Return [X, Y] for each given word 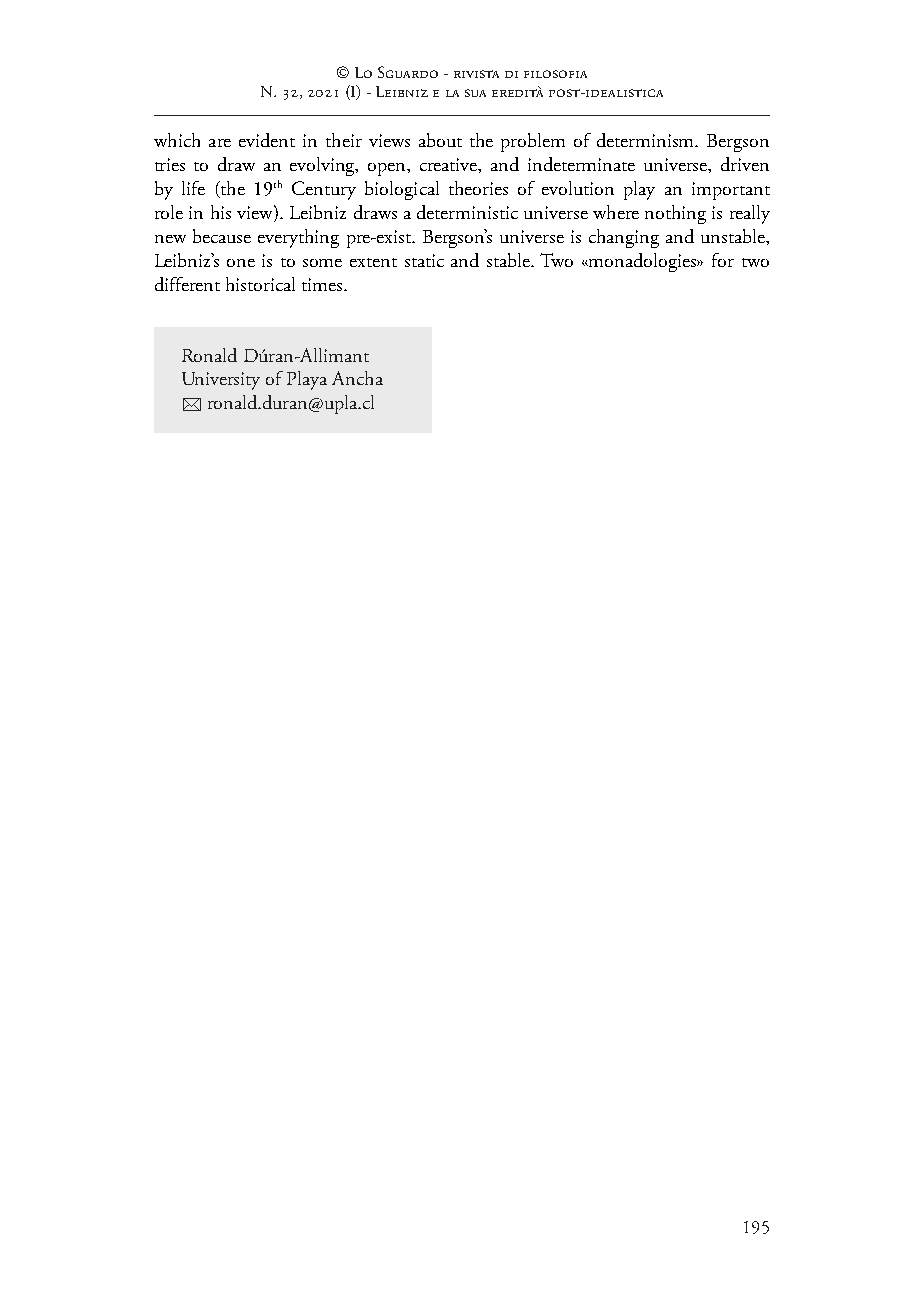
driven [745, 164]
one [241, 263]
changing [624, 238]
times [323, 284]
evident [267, 140]
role [169, 212]
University [221, 381]
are [220, 143]
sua [475, 93]
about [440, 140]
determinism [647, 140]
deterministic [467, 212]
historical [260, 284]
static [424, 260]
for [723, 260]
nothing [675, 214]
